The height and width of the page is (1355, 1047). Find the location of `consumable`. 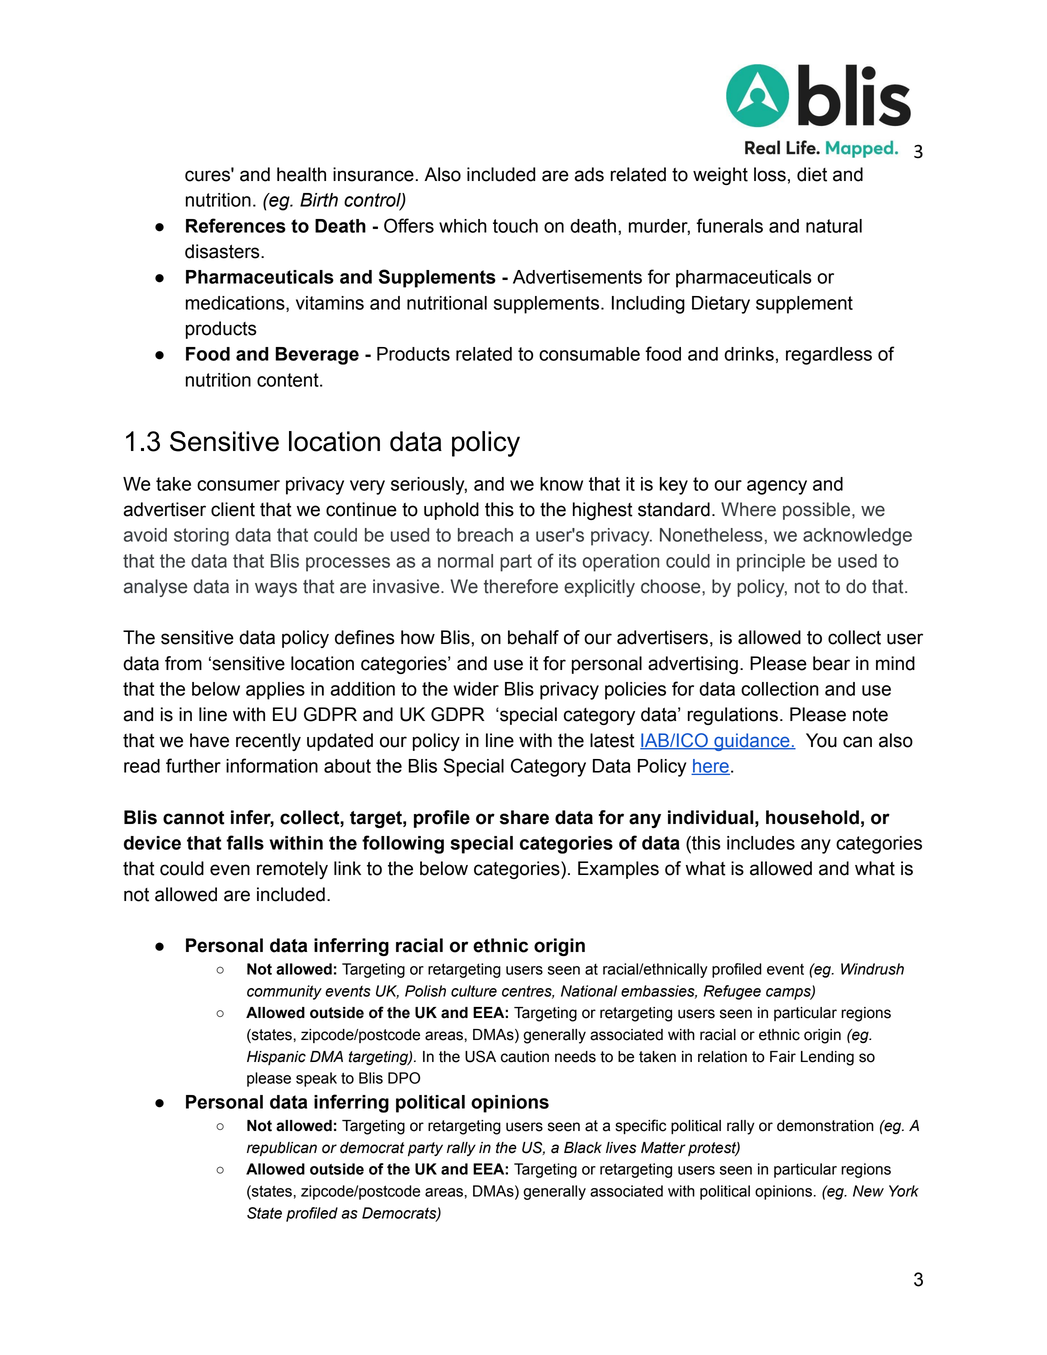

consumable is located at coordinates (589, 354).
